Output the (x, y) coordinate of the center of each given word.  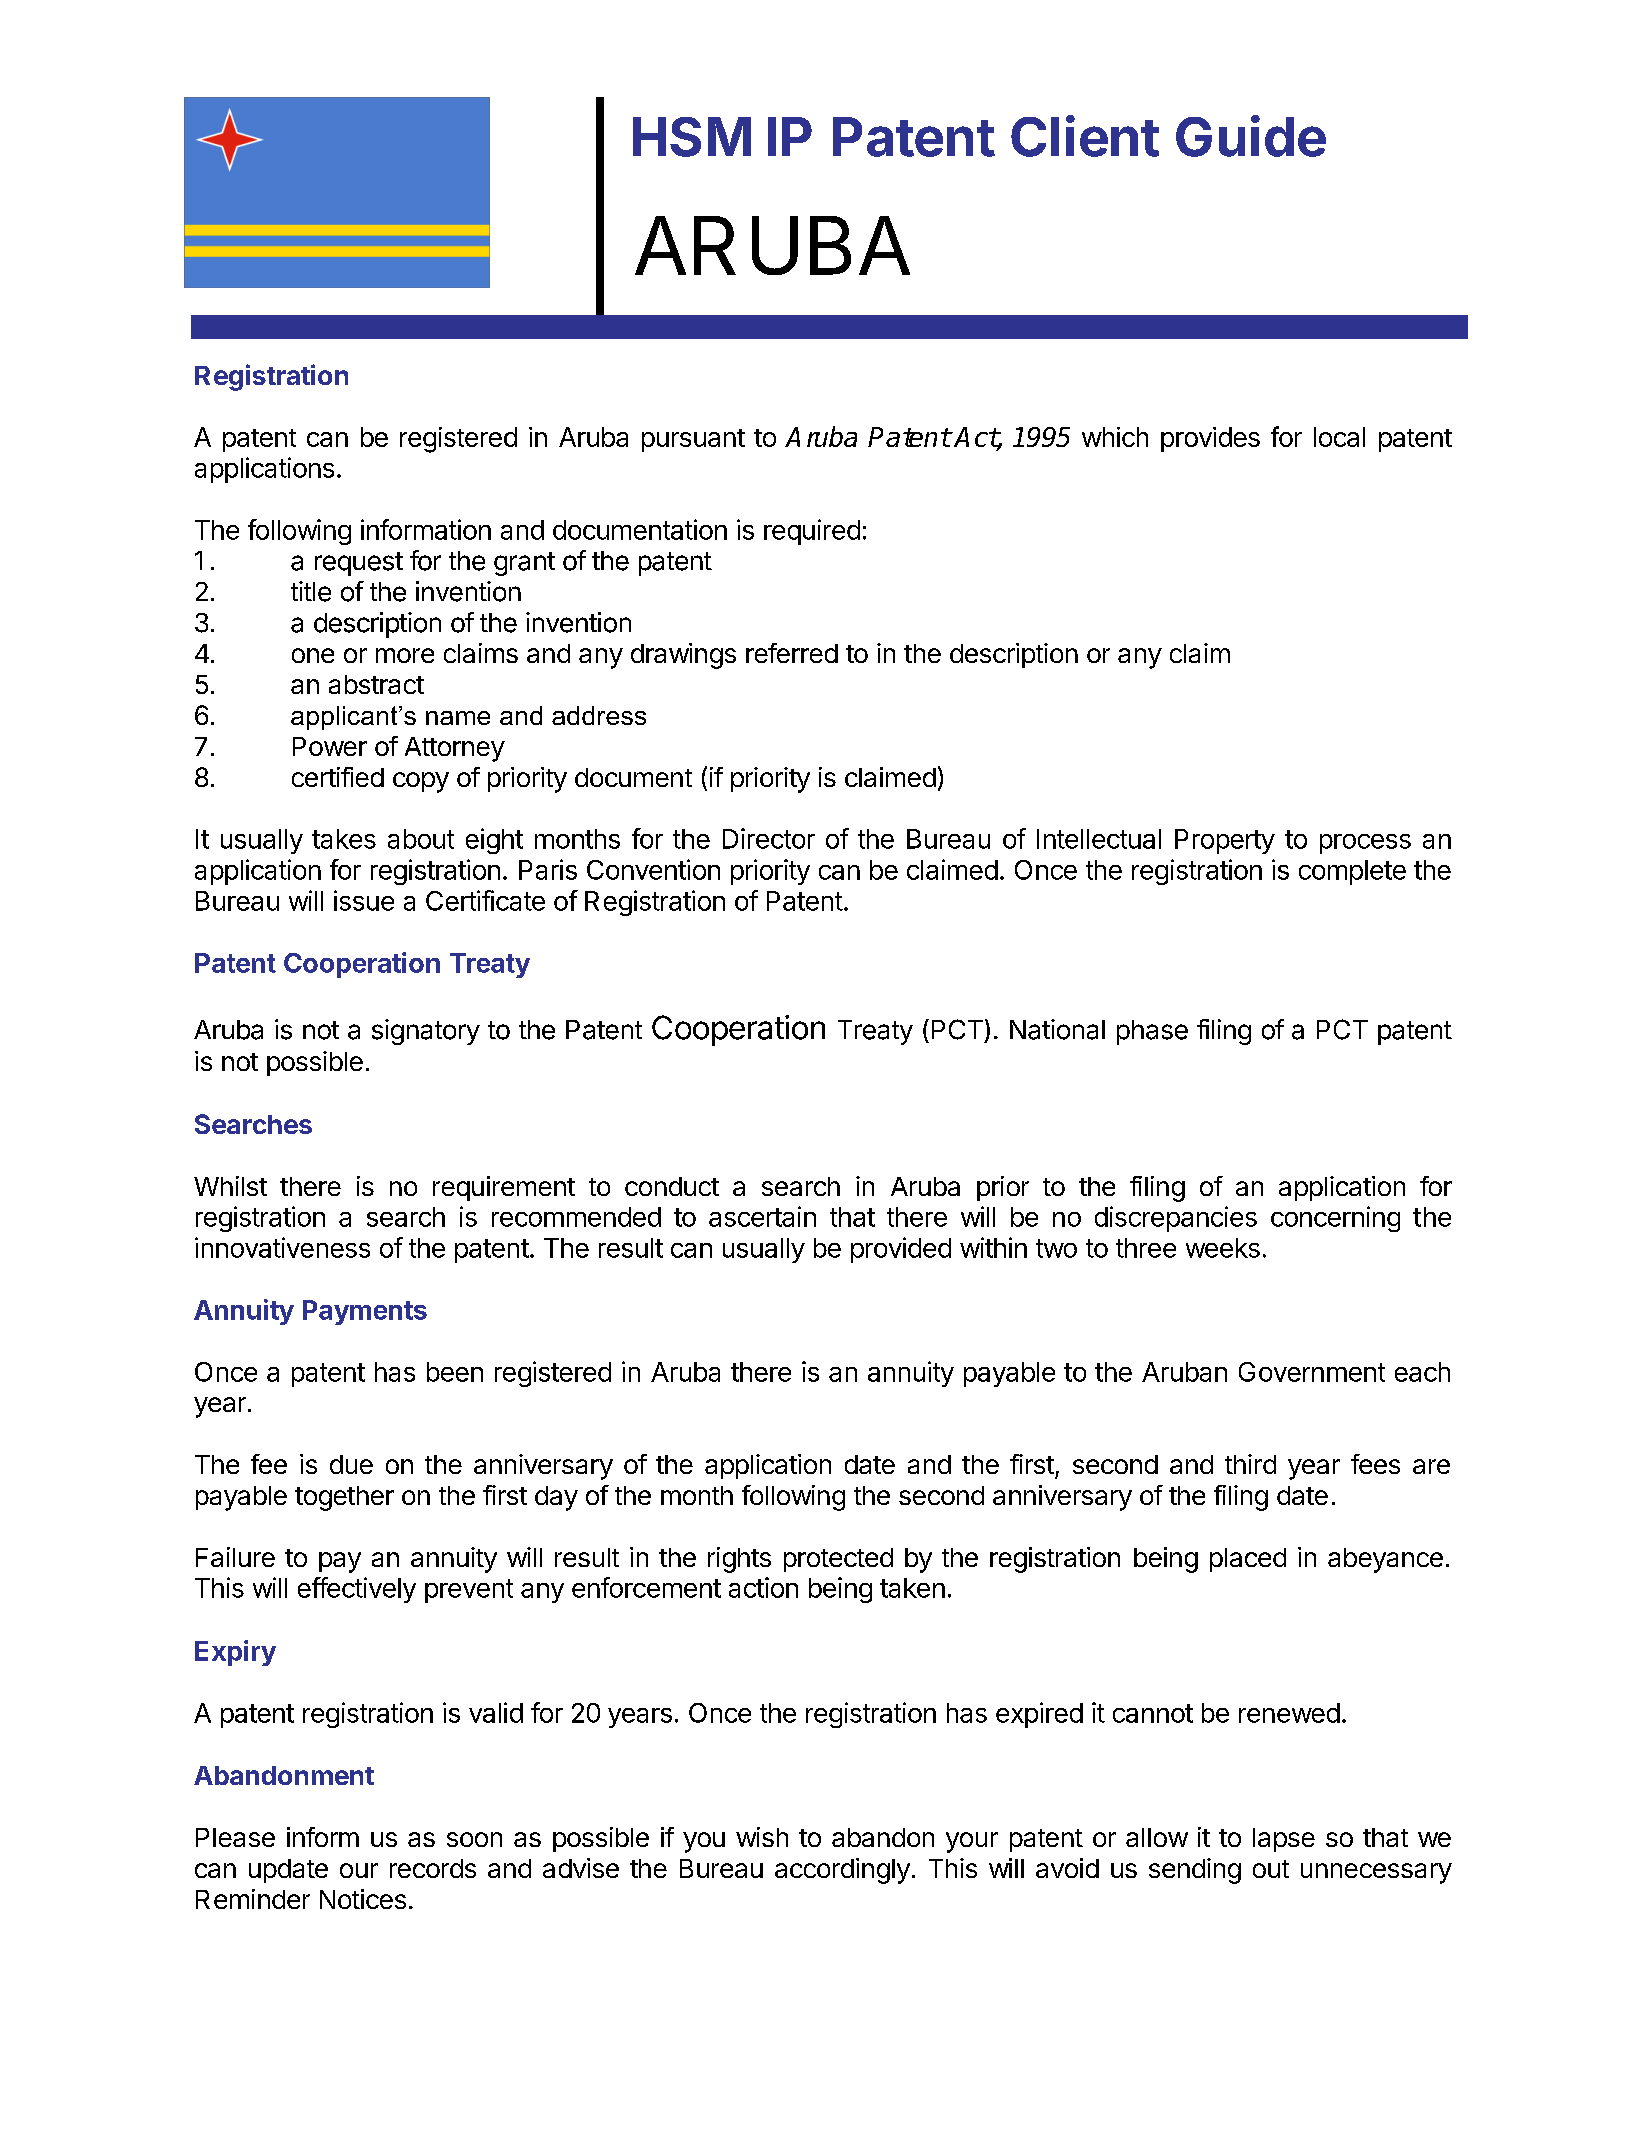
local (1339, 437)
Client (1085, 136)
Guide (1251, 136)
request (359, 564)
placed (1248, 1560)
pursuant (693, 440)
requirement (504, 1188)
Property (1225, 841)
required (812, 532)
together (344, 1498)
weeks (1223, 1248)
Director (769, 838)
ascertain (762, 1216)
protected (838, 1560)
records (433, 1868)
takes (344, 839)
